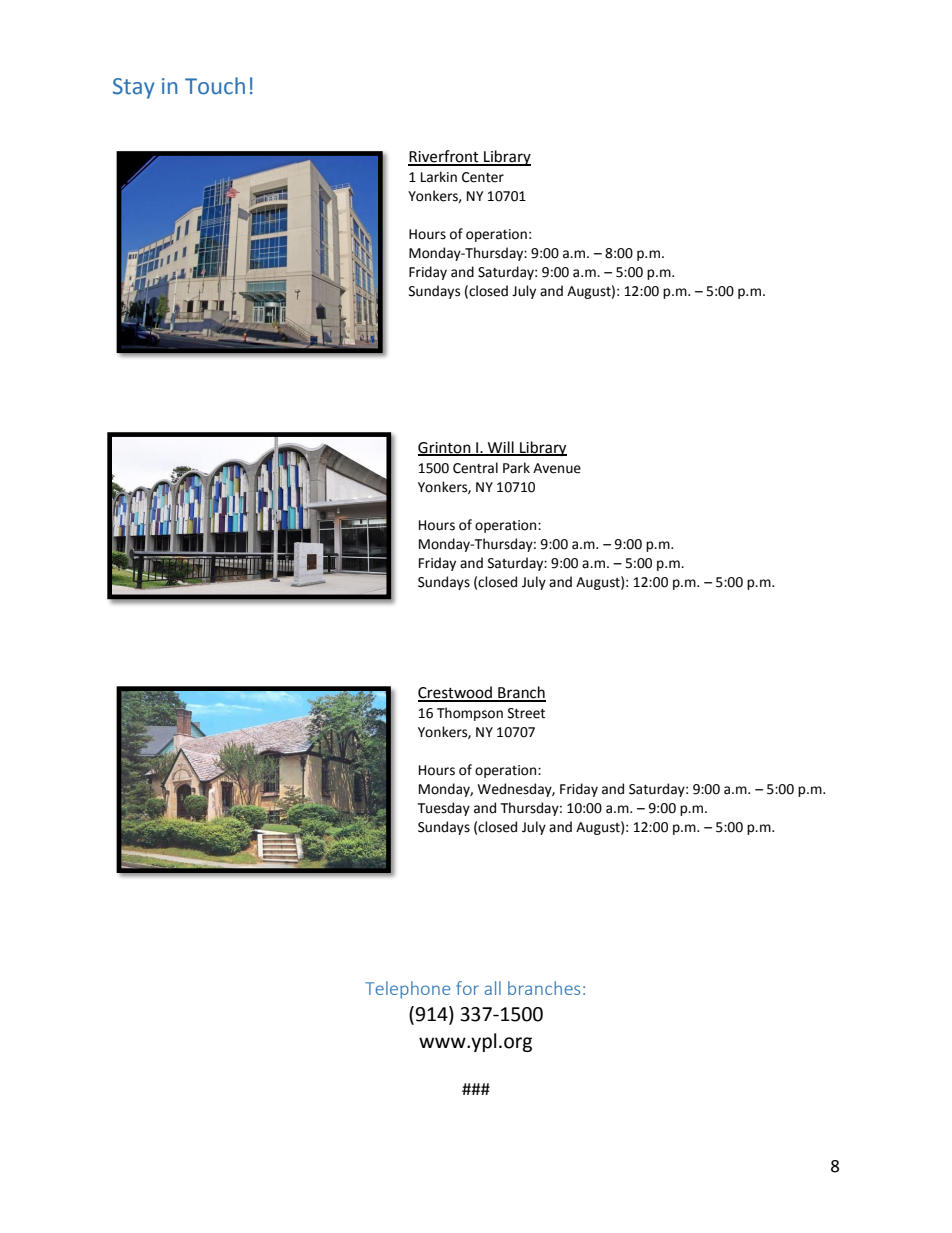 The image size is (952, 1233). What do you see at coordinates (467, 988) in the screenshot?
I see `for` at bounding box center [467, 988].
